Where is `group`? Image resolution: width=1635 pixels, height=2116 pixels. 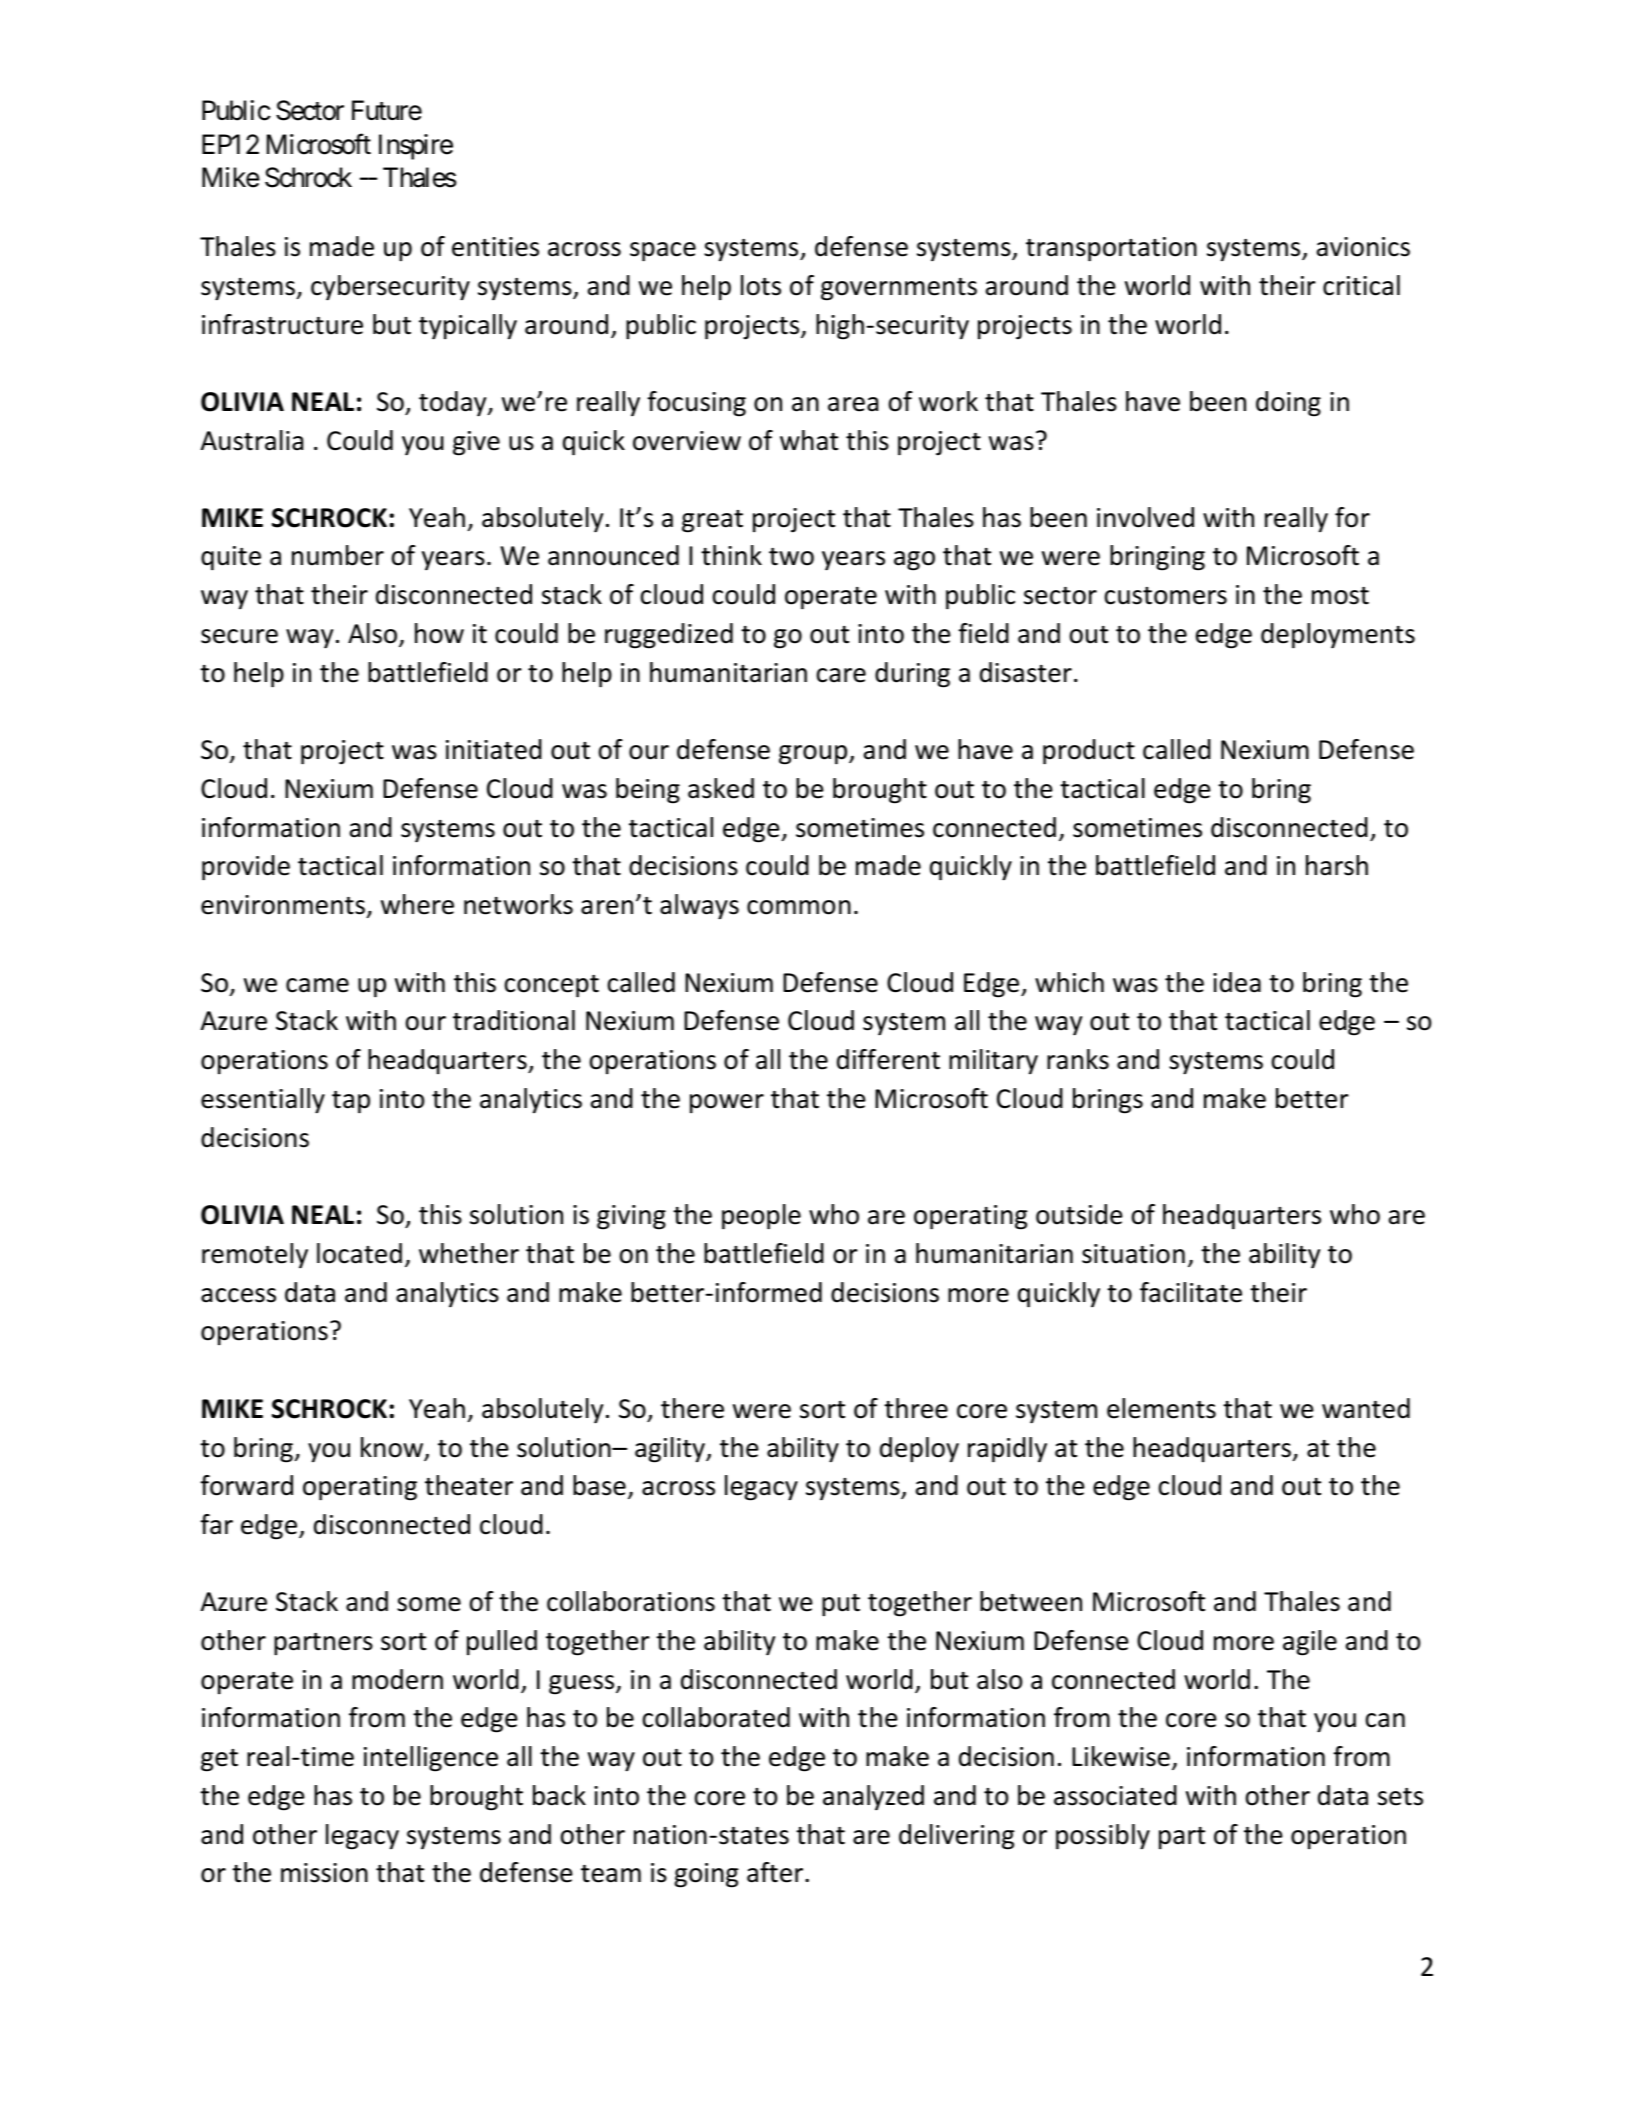
group is located at coordinates (814, 755).
